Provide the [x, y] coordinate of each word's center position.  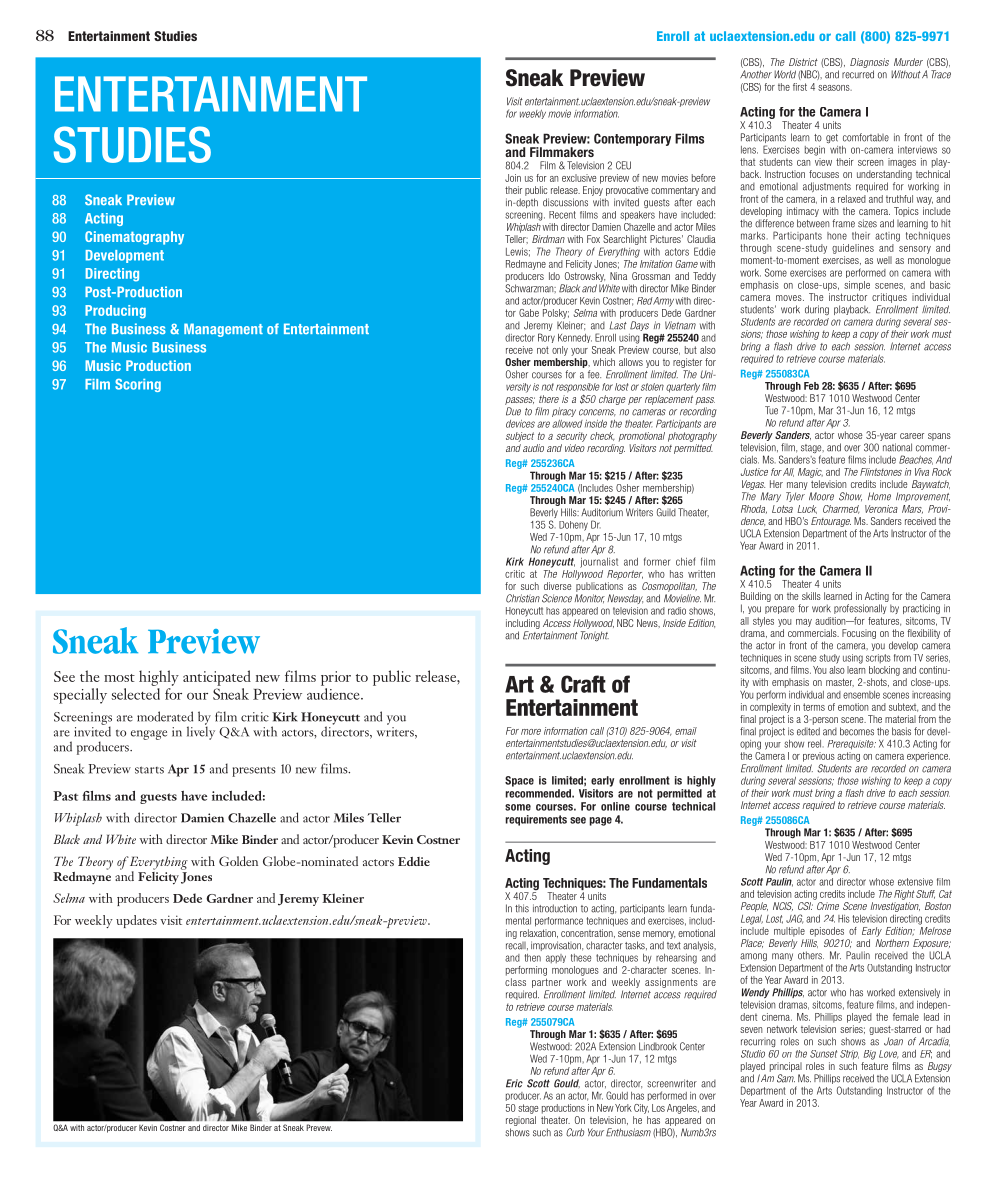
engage [149, 735]
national [897, 447]
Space [519, 781]
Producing [115, 312]
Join [513, 178]
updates [136, 921]
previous [819, 757]
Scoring [138, 385]
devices [520, 424]
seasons [835, 88]
